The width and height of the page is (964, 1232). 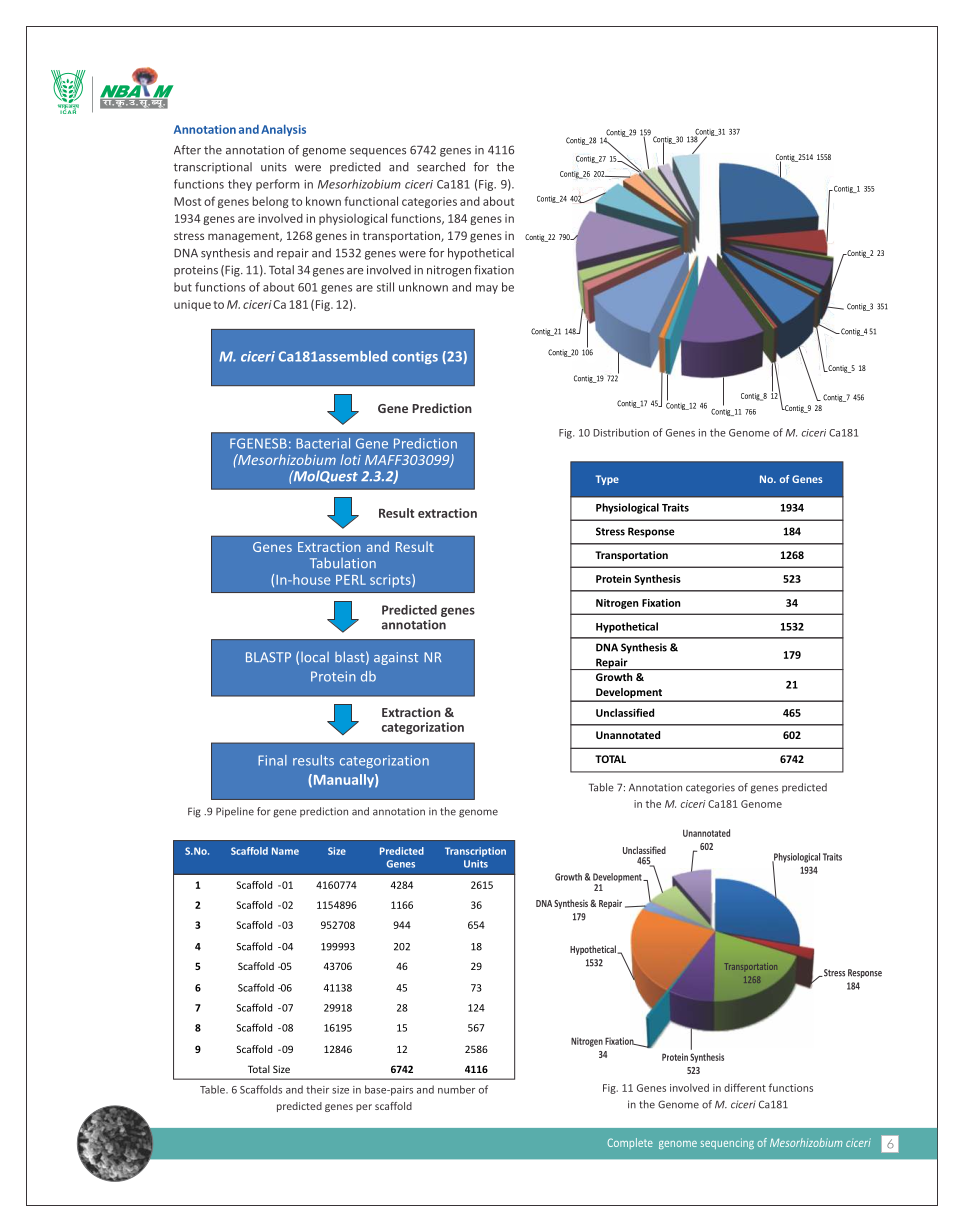 What do you see at coordinates (607, 480) in the page?
I see `Type` at bounding box center [607, 480].
